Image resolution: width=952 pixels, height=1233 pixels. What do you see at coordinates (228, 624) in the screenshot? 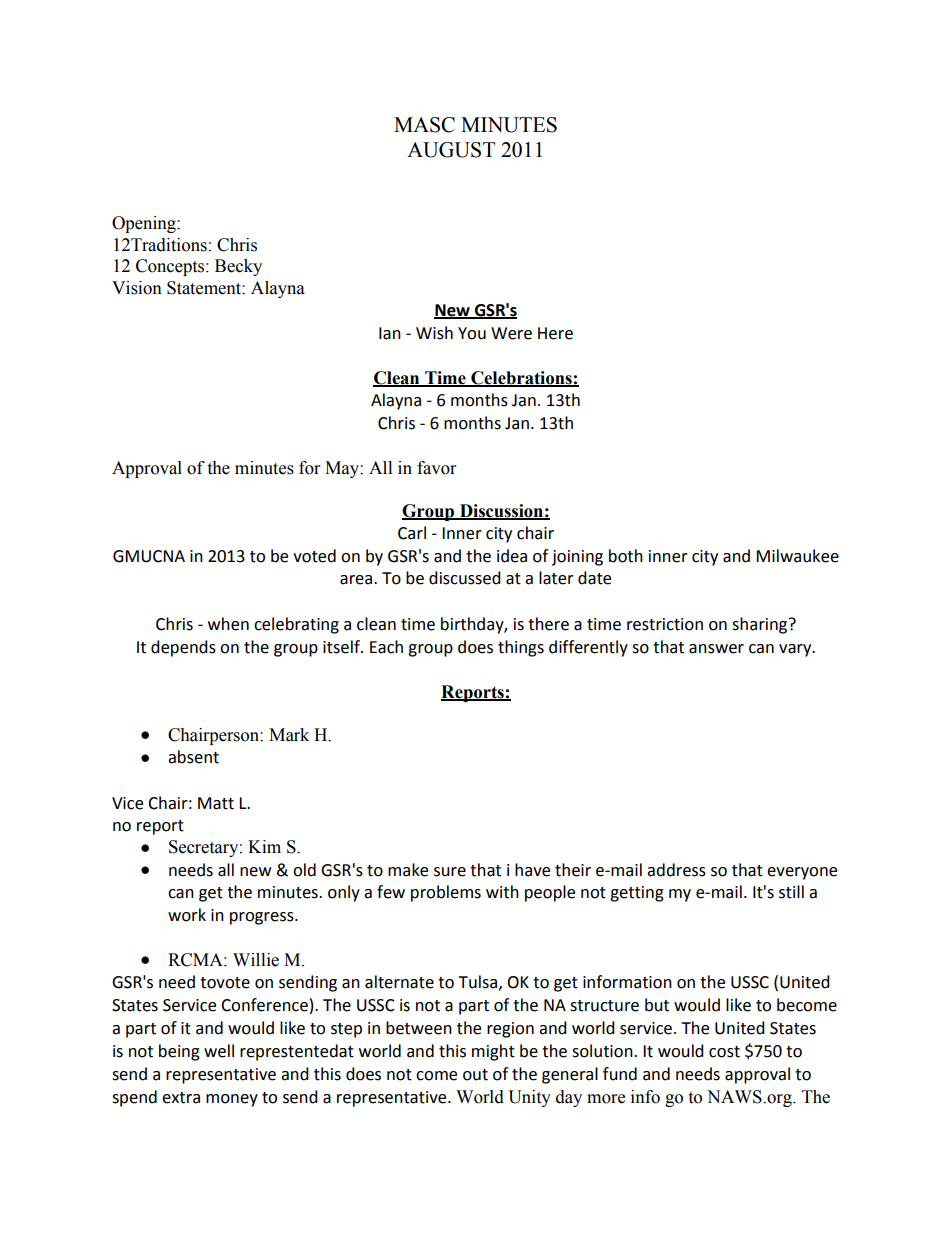
I see `when` at bounding box center [228, 624].
